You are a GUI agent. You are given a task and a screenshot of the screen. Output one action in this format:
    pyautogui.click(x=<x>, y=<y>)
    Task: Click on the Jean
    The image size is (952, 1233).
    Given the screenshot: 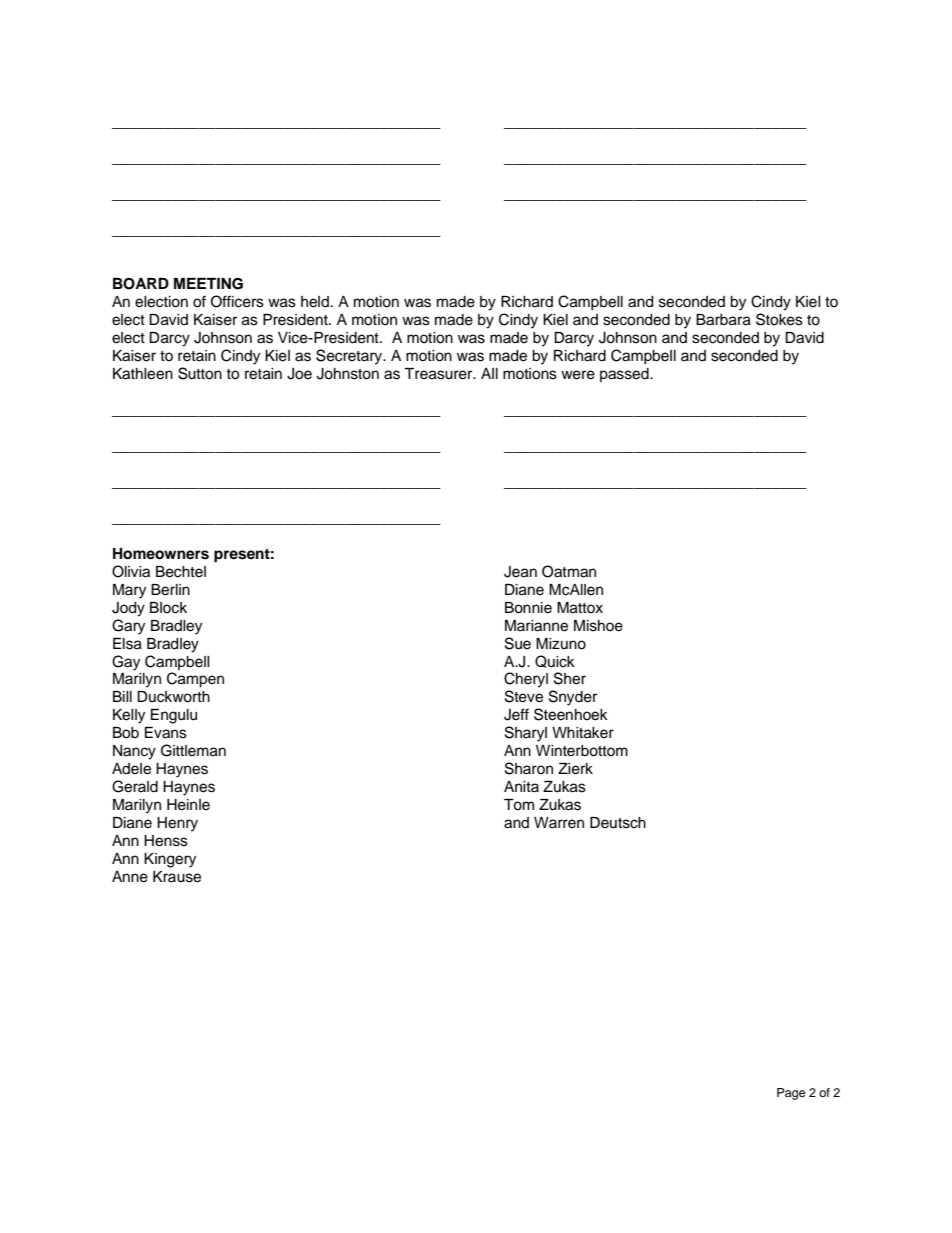 What is the action you would take?
    pyautogui.click(x=520, y=572)
